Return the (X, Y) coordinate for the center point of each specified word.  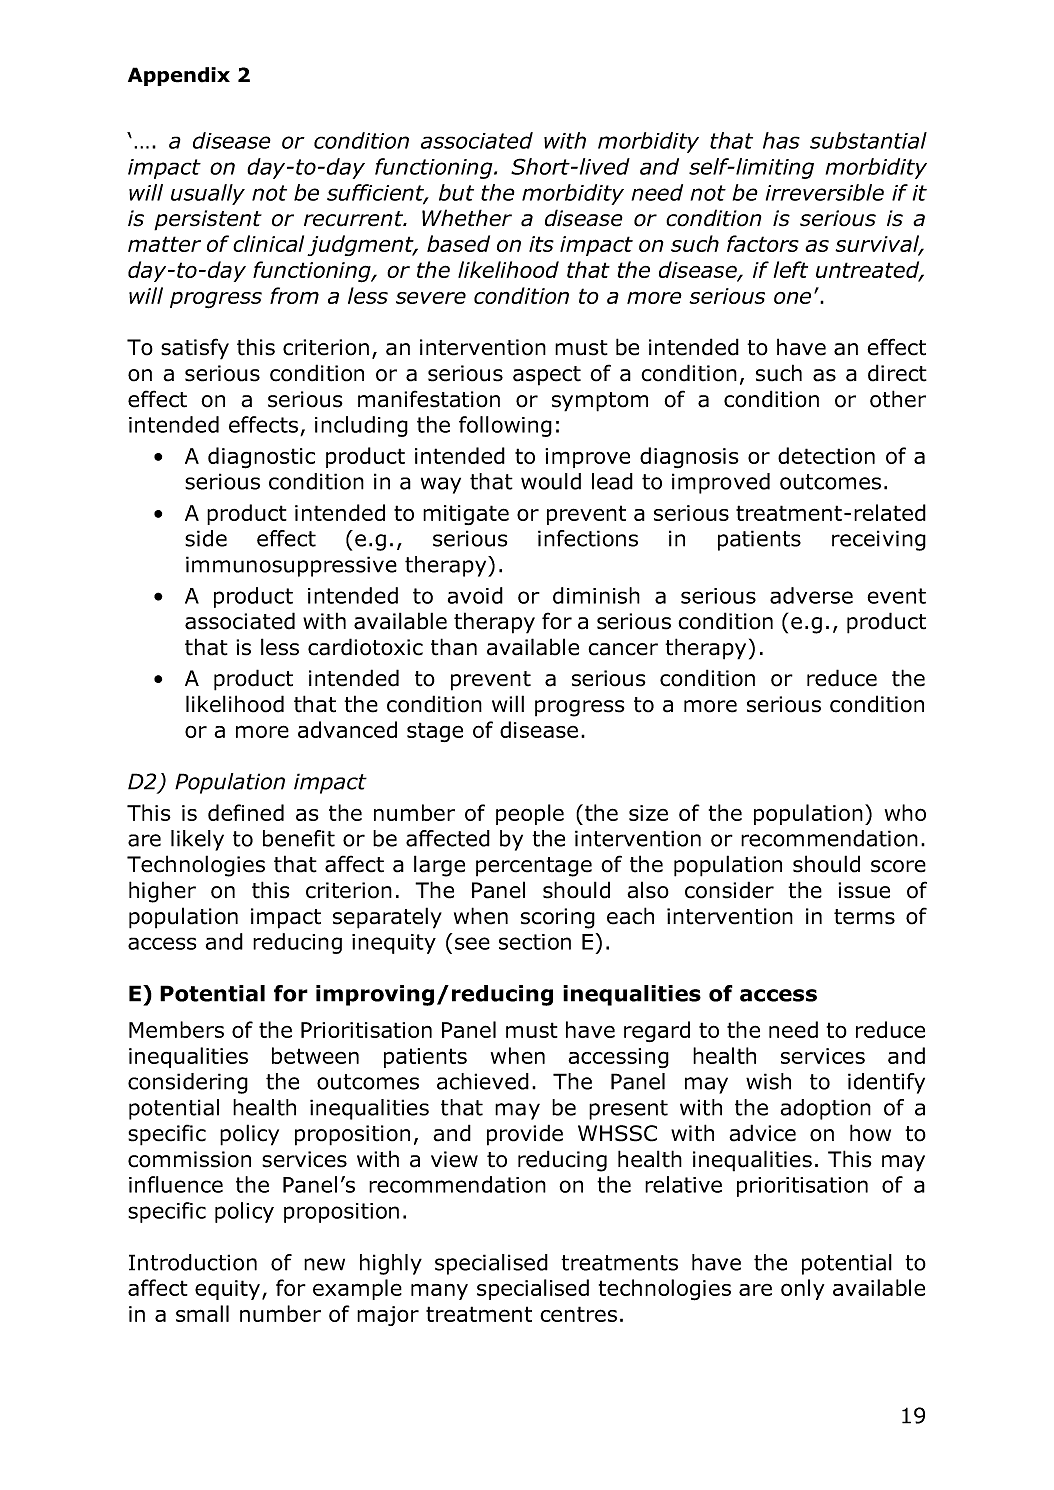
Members (176, 1029)
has (781, 140)
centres (578, 1314)
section (535, 942)
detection (826, 455)
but (456, 192)
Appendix (179, 76)
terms (864, 917)
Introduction (193, 1262)
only (802, 1289)
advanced (347, 729)
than (454, 647)
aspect (547, 376)
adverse (811, 595)
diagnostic (261, 458)
